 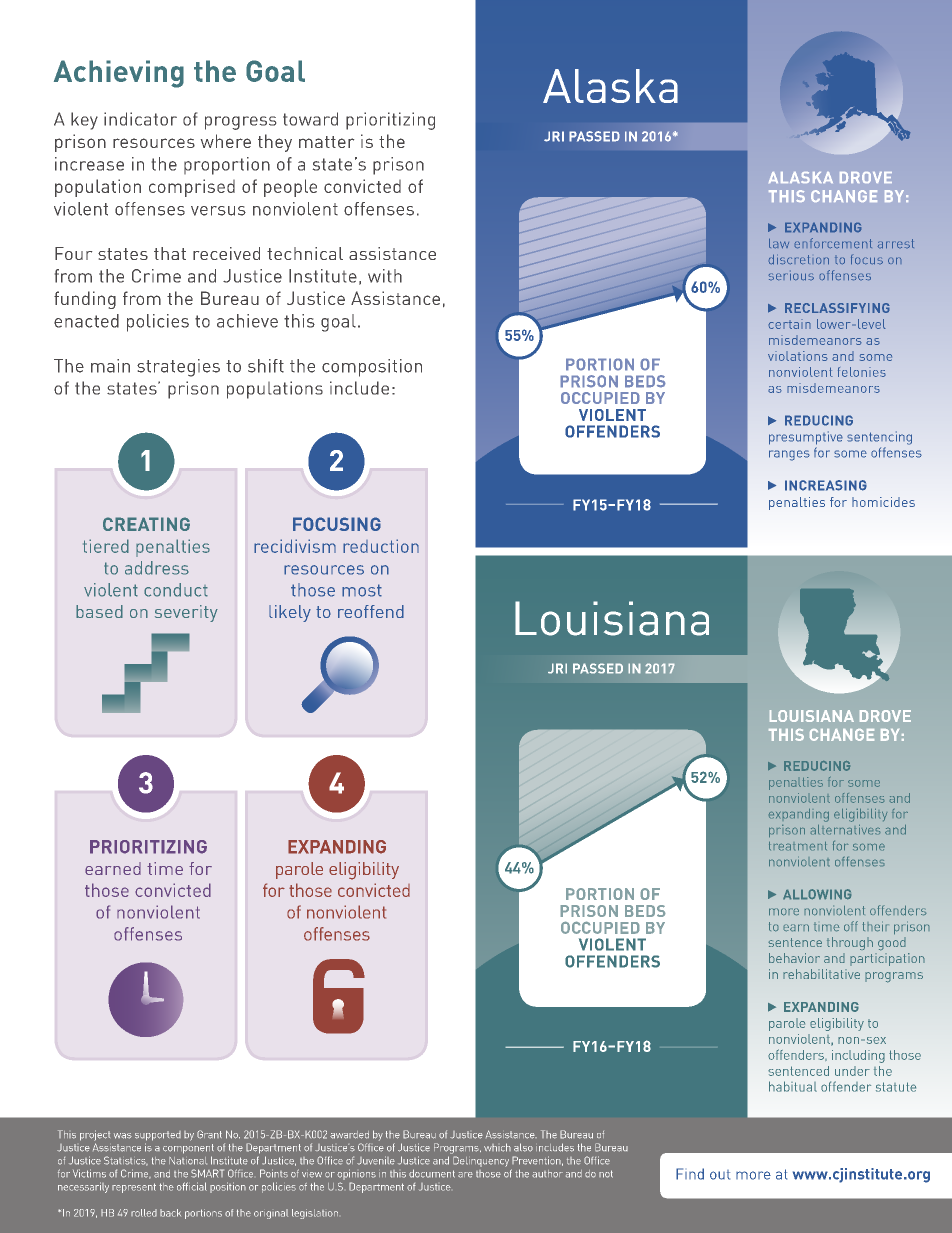 I want to click on official, so click(x=192, y=1186).
